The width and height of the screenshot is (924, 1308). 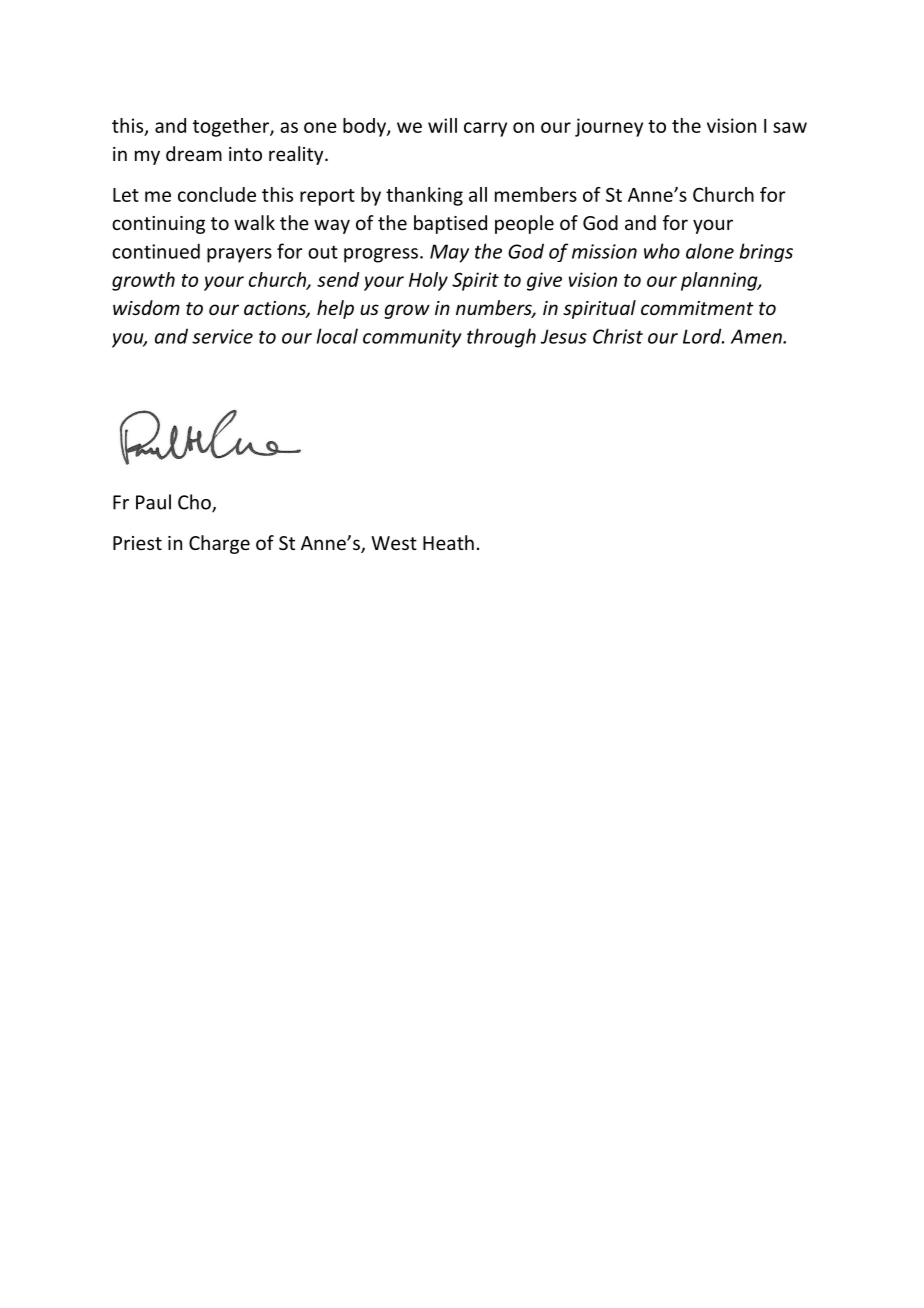 I want to click on through, so click(x=501, y=338).
